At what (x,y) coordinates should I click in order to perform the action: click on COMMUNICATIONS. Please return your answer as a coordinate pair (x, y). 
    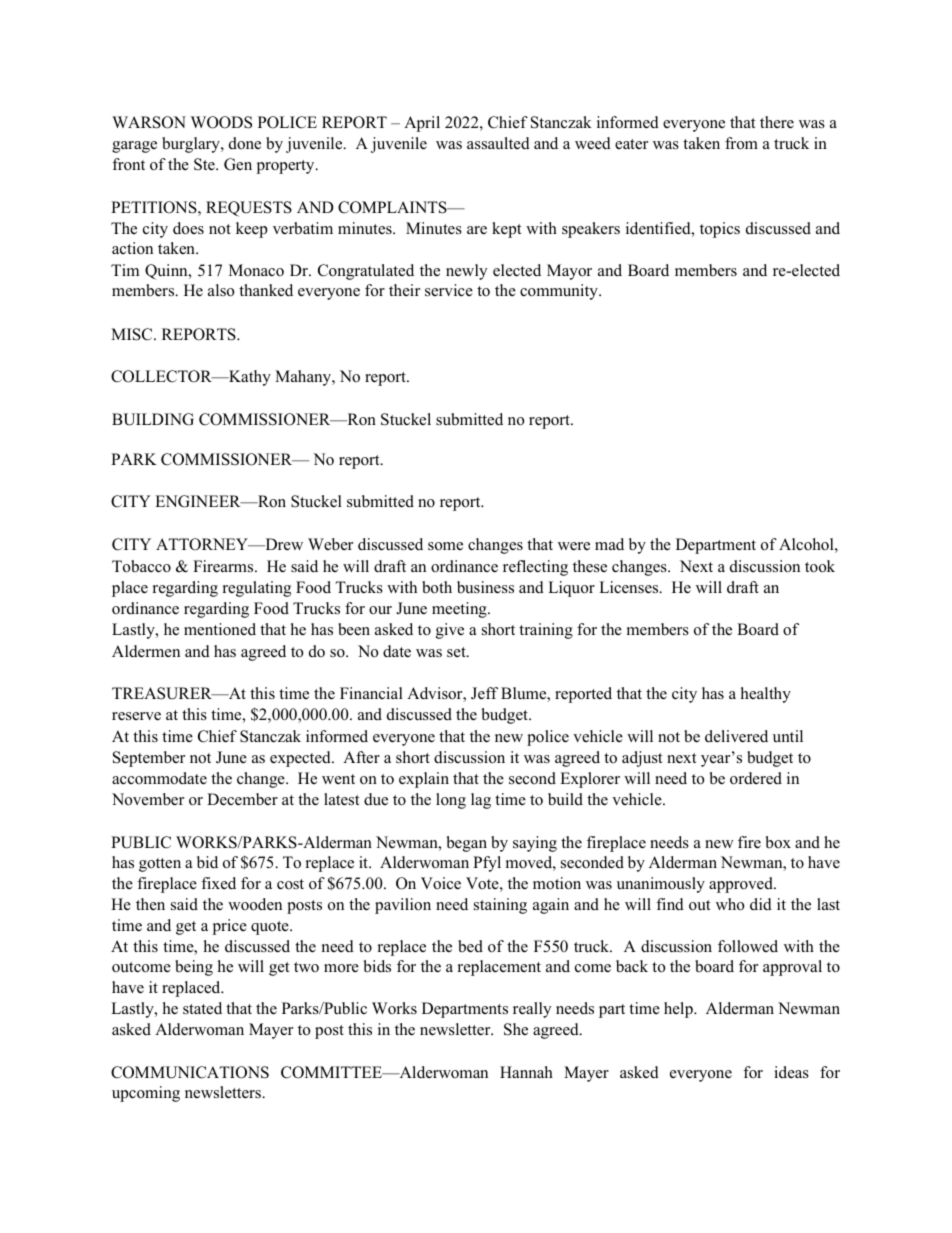
    Looking at the image, I should click on (190, 1072).
